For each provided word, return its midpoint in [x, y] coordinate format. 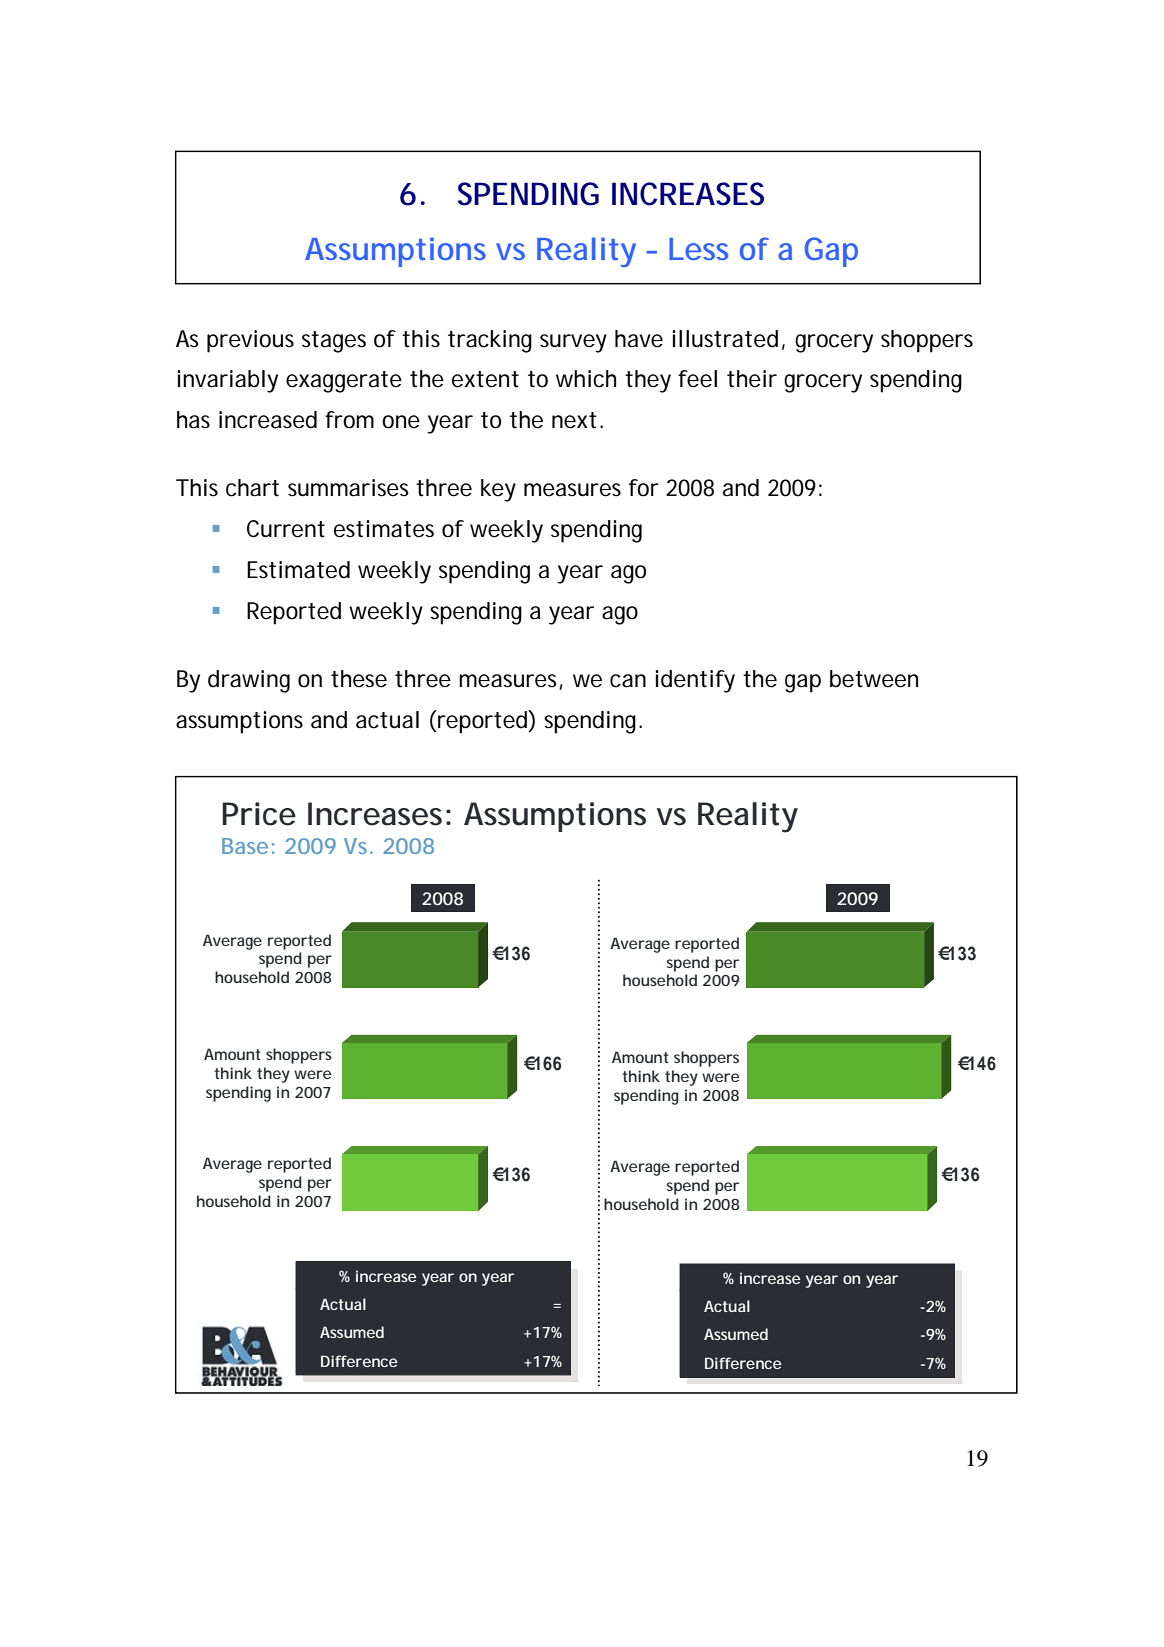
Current [286, 529]
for [644, 488]
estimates [384, 529]
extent [485, 379]
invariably [228, 381]
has [193, 420]
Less [698, 249]
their [752, 379]
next [574, 420]
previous [250, 341]
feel [697, 379]
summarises [348, 488]
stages [334, 342]
